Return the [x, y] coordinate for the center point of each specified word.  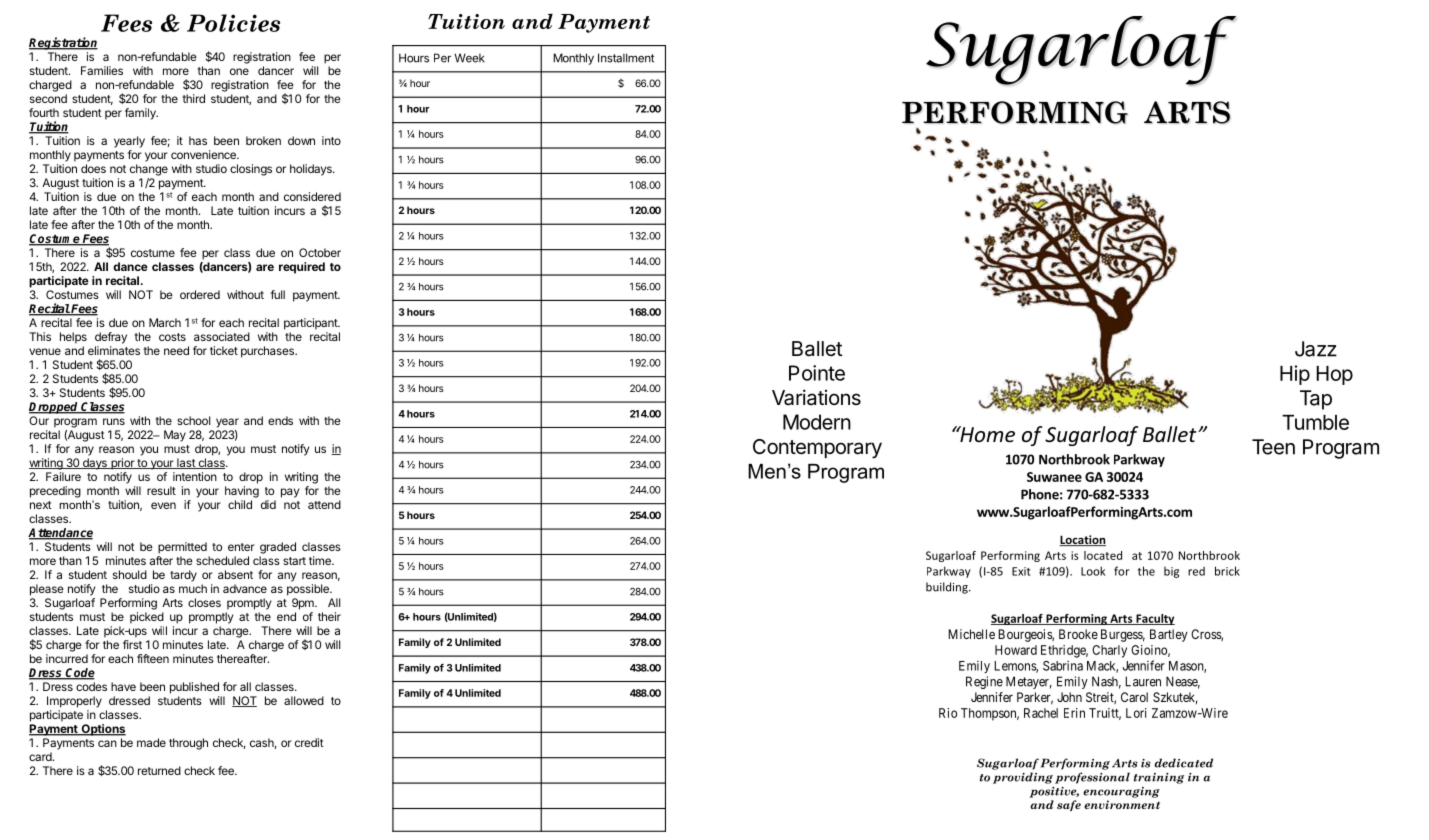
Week [469, 58]
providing [1023, 778]
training [1159, 778]
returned [159, 770]
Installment [626, 58]
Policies [233, 23]
